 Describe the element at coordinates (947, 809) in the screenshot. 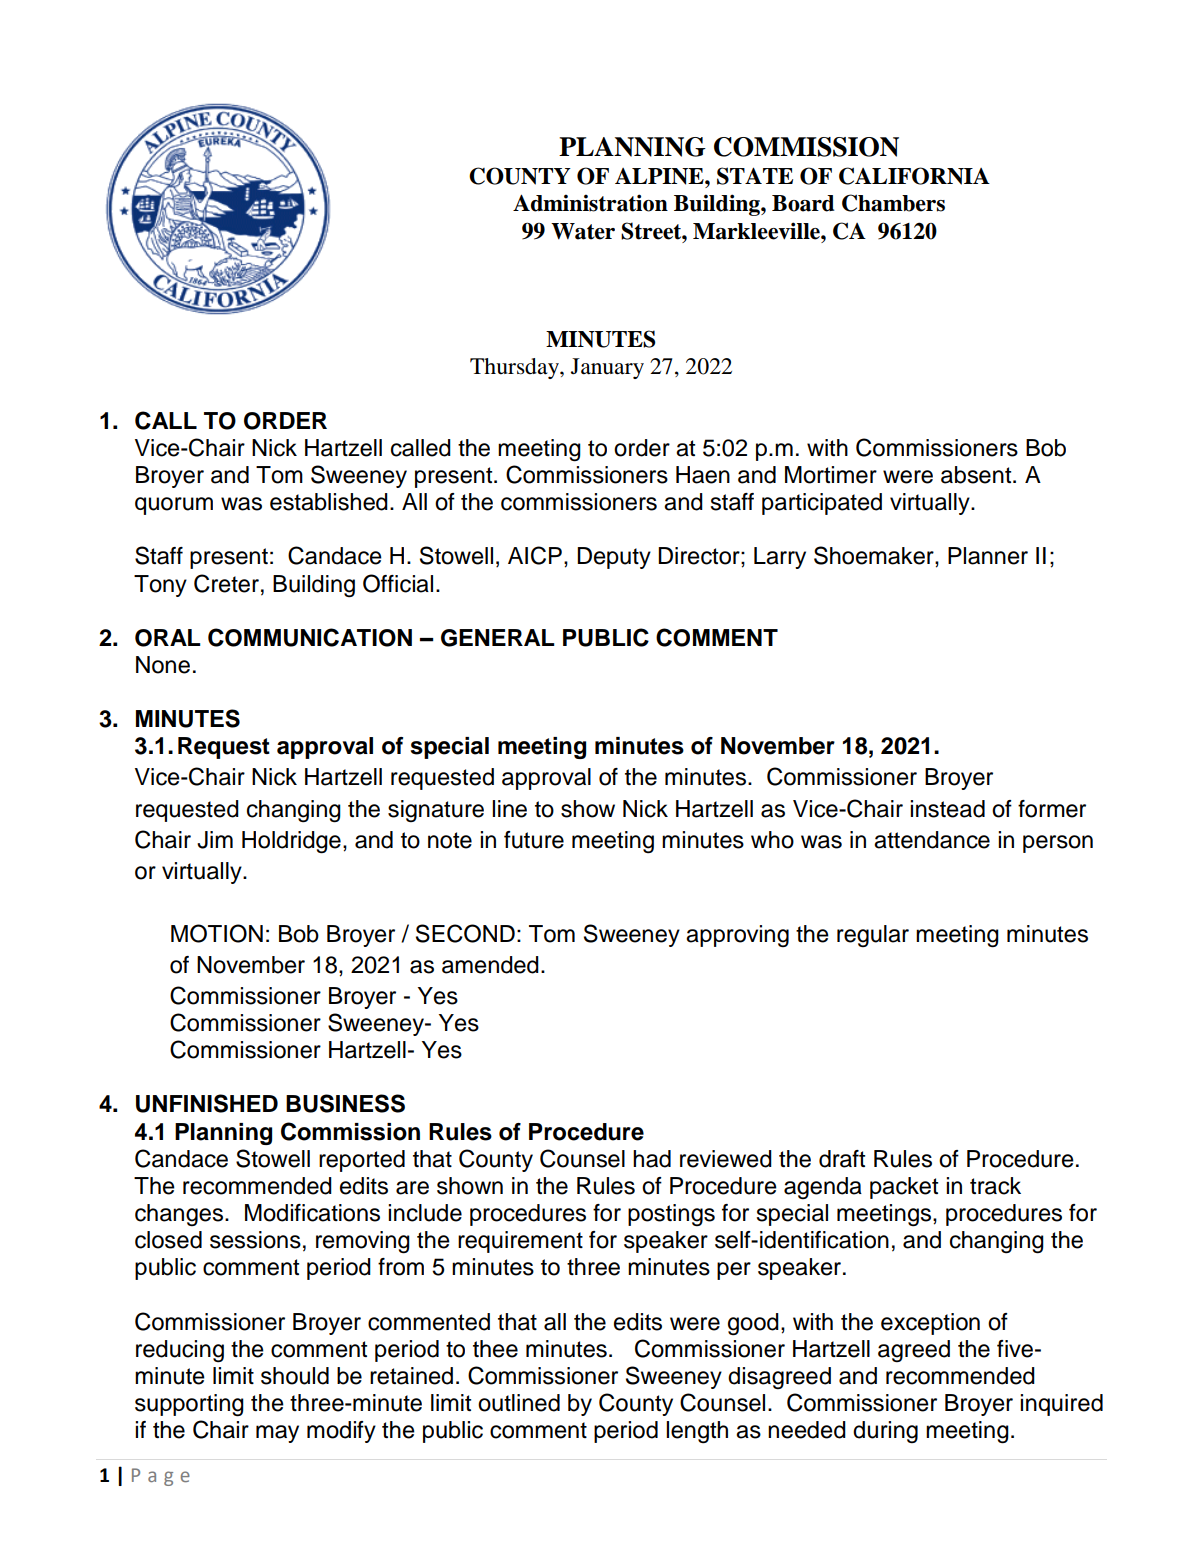

I see `instead` at that location.
